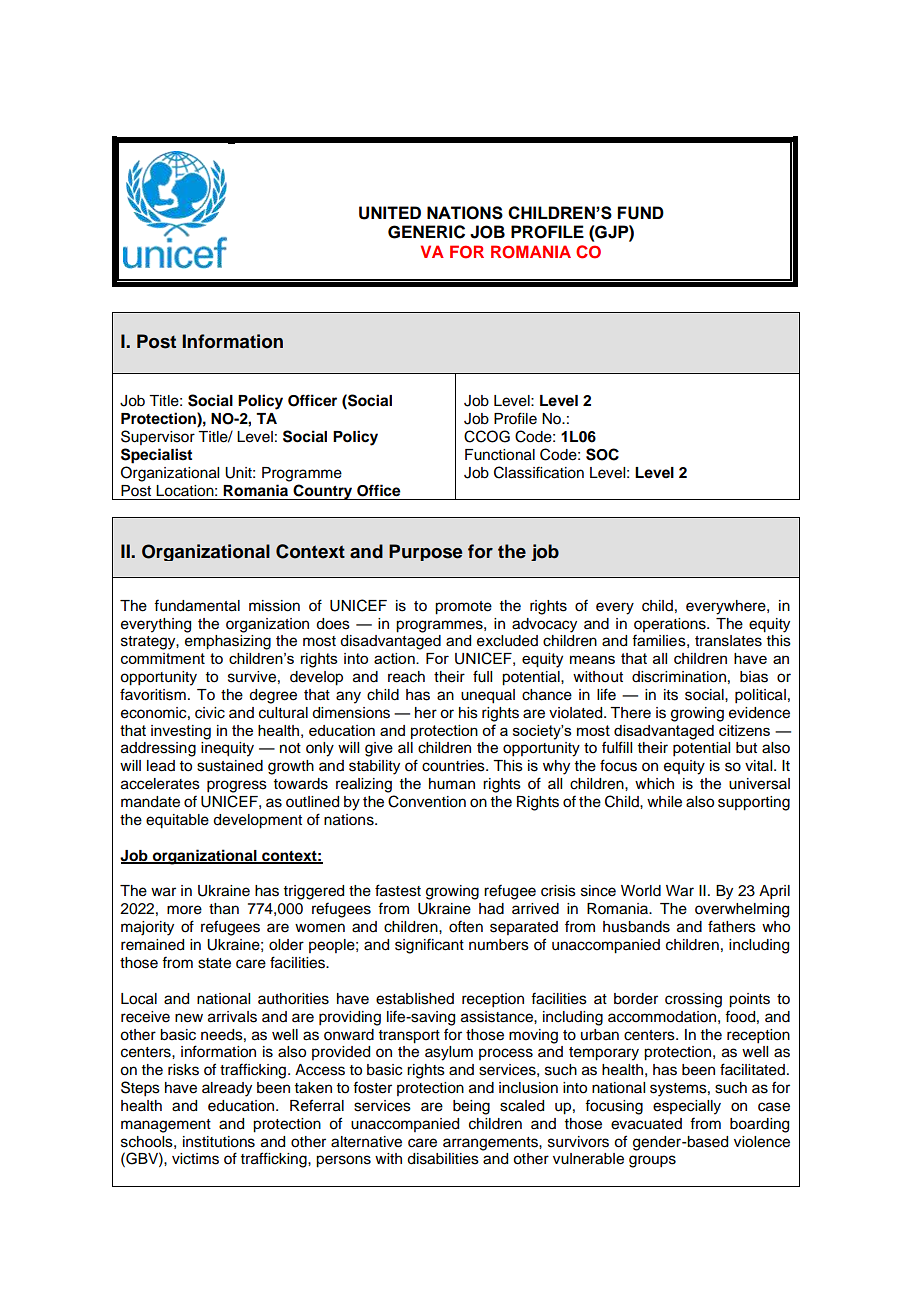 This document has width=924, height=1308. I want to click on equitable, so click(177, 821).
